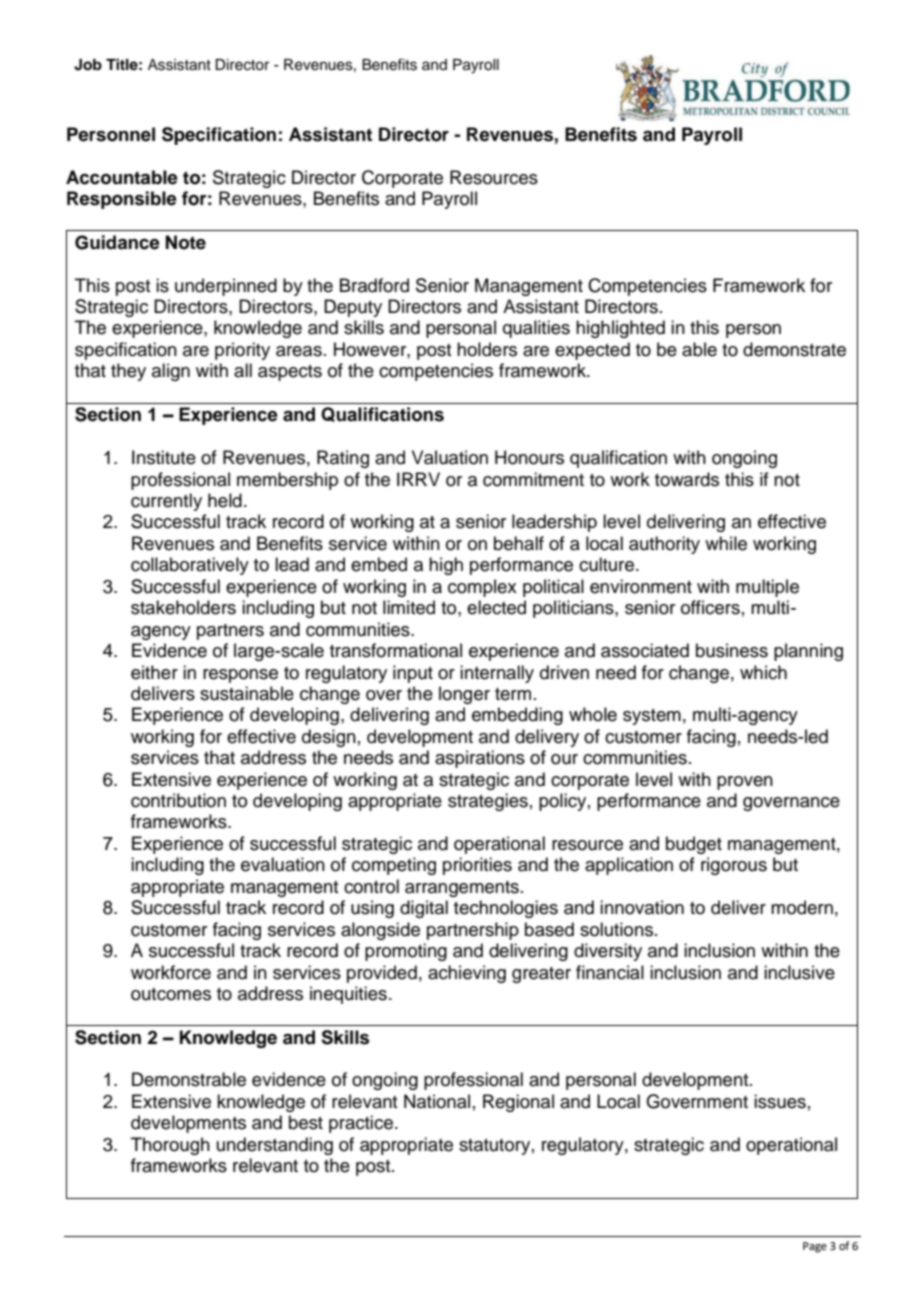 This screenshot has width=924, height=1308. Describe the element at coordinates (802, 907) in the screenshot. I see `modern` at that location.
